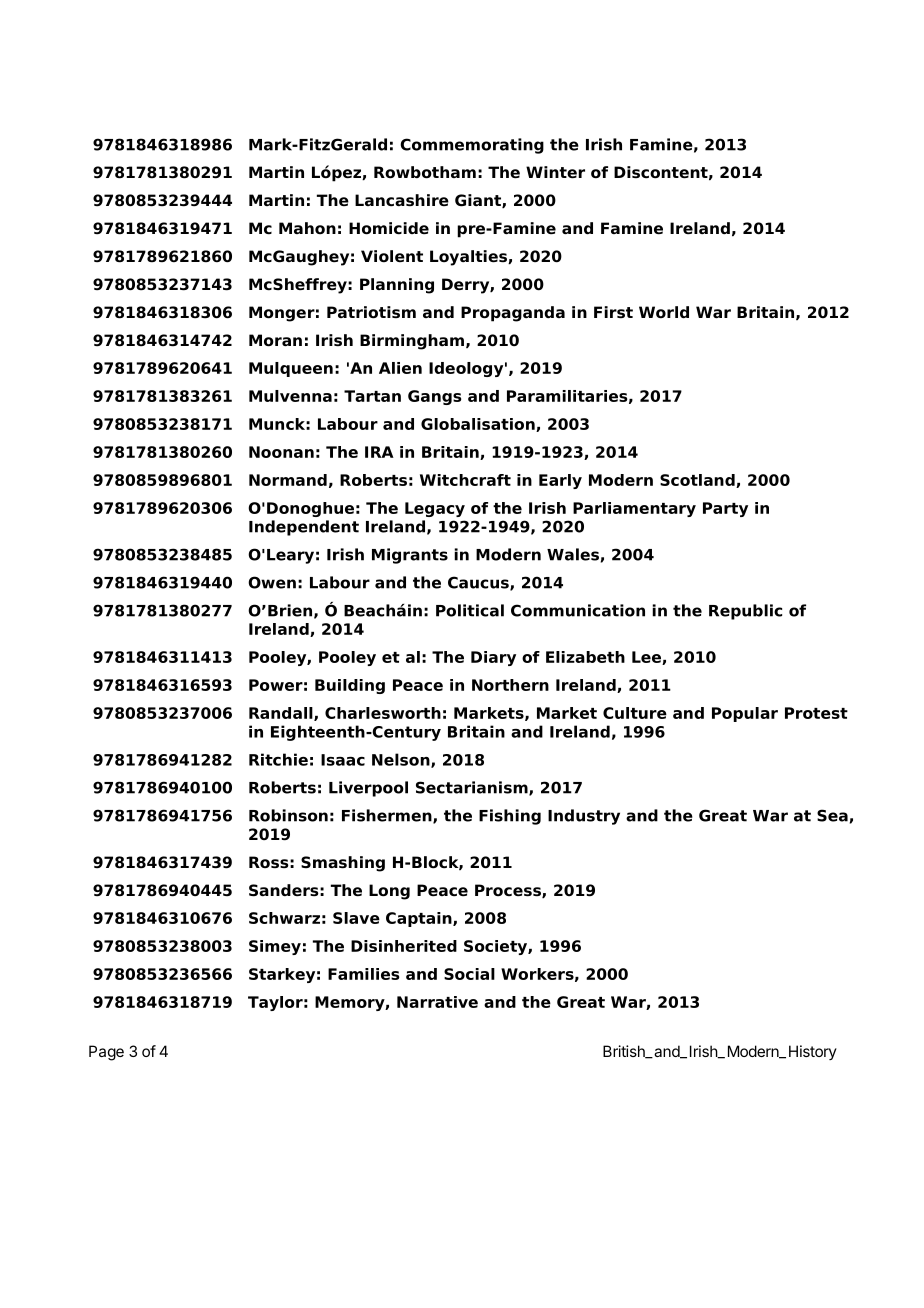 This screenshot has width=924, height=1308. I want to click on Narrative, so click(437, 1002).
